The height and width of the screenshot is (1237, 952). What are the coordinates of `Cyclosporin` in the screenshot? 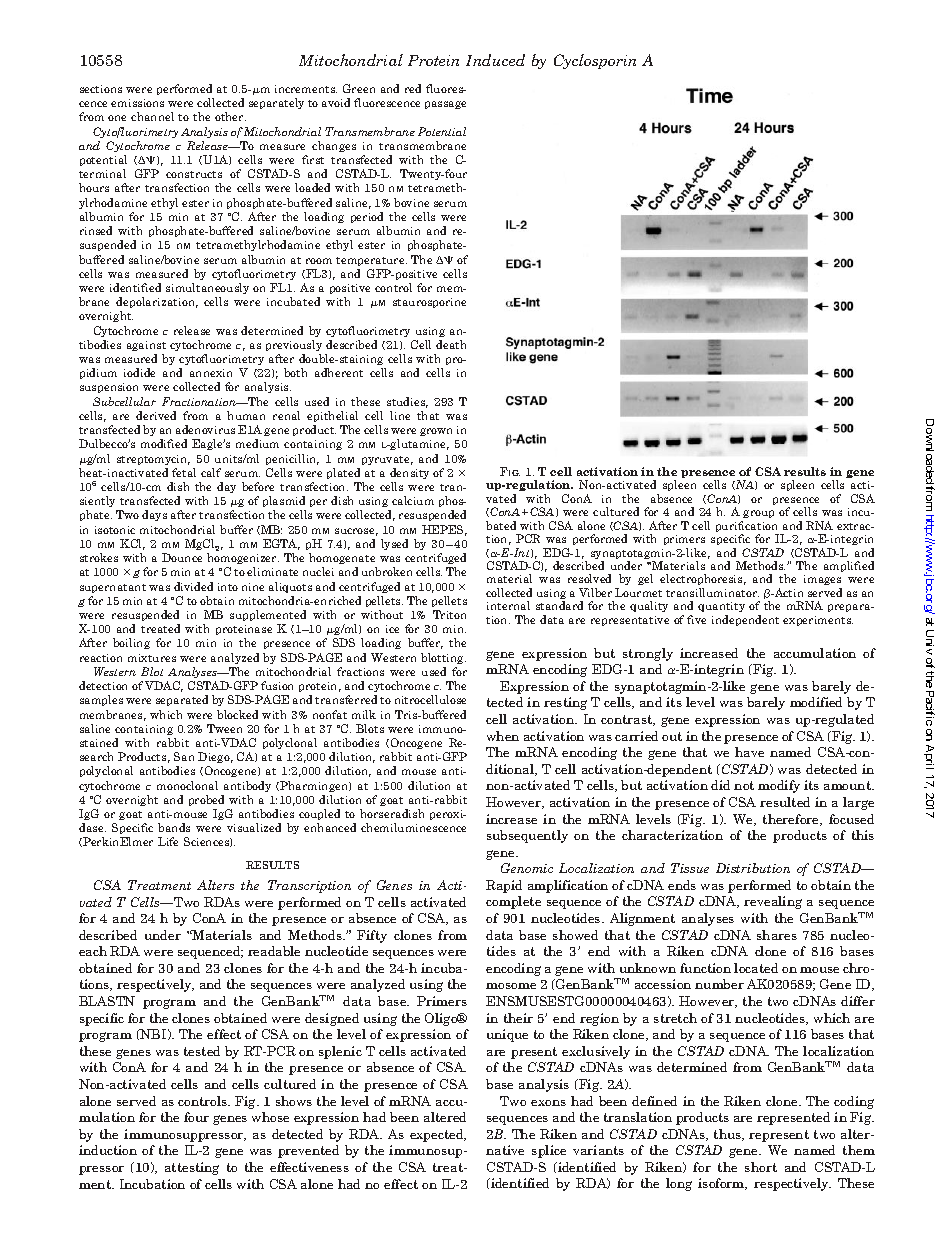 It's located at (595, 61).
